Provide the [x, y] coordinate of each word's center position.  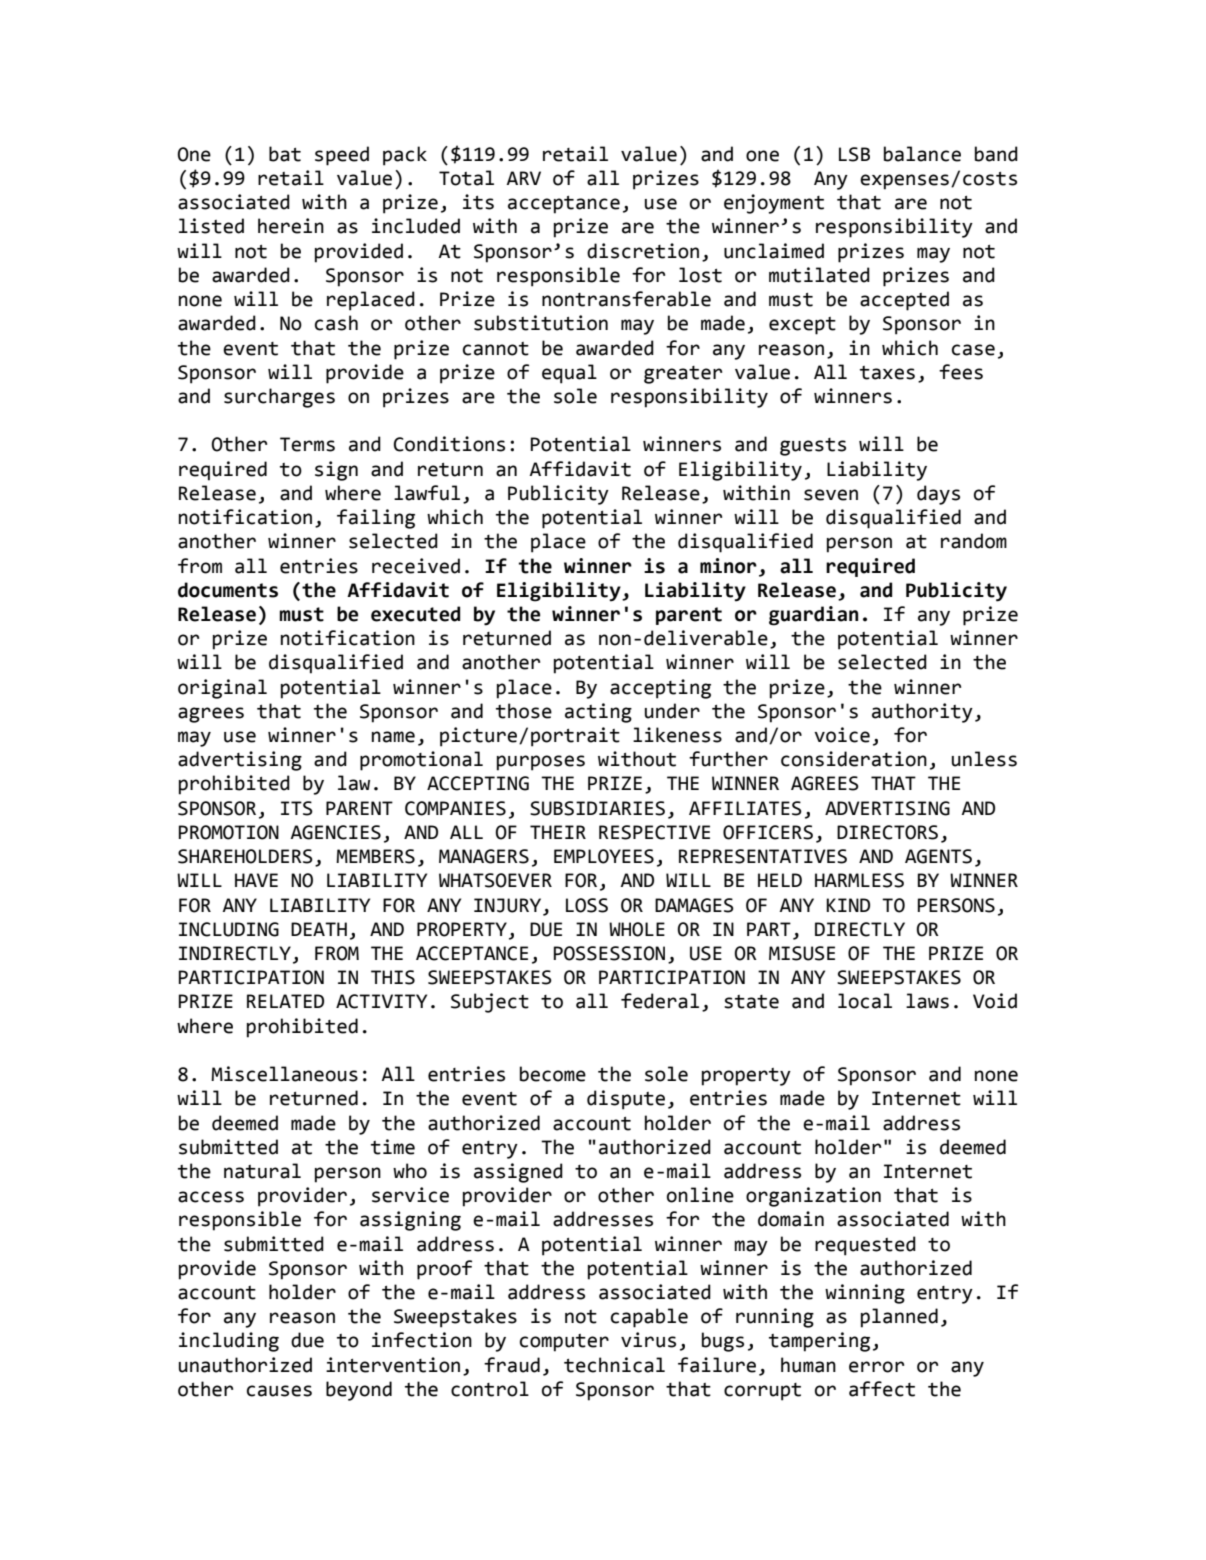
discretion [643, 251]
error [876, 1367]
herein [291, 226]
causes [279, 1391]
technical [614, 1365]
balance [922, 154]
